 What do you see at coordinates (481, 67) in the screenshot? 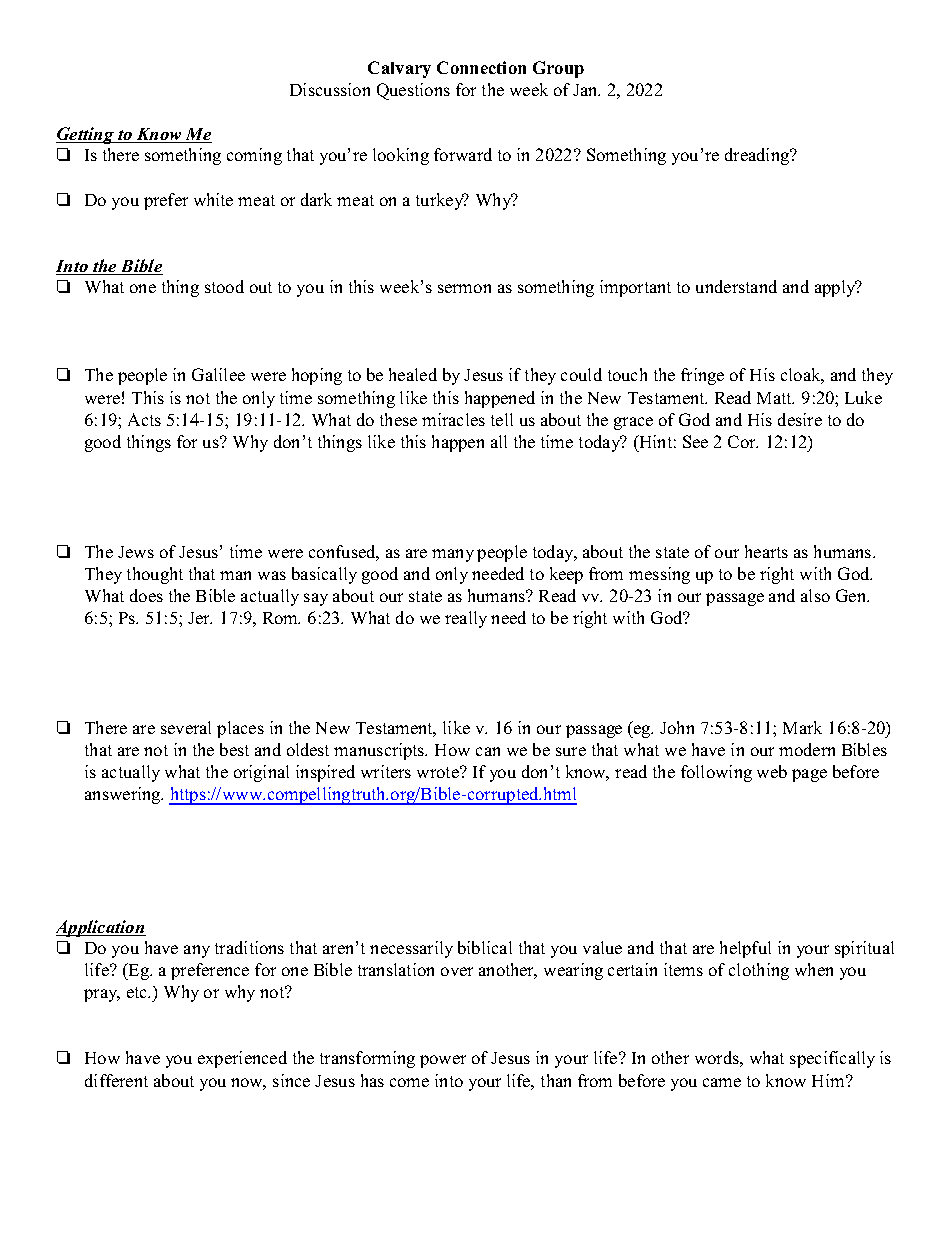
I see `Connection` at bounding box center [481, 67].
